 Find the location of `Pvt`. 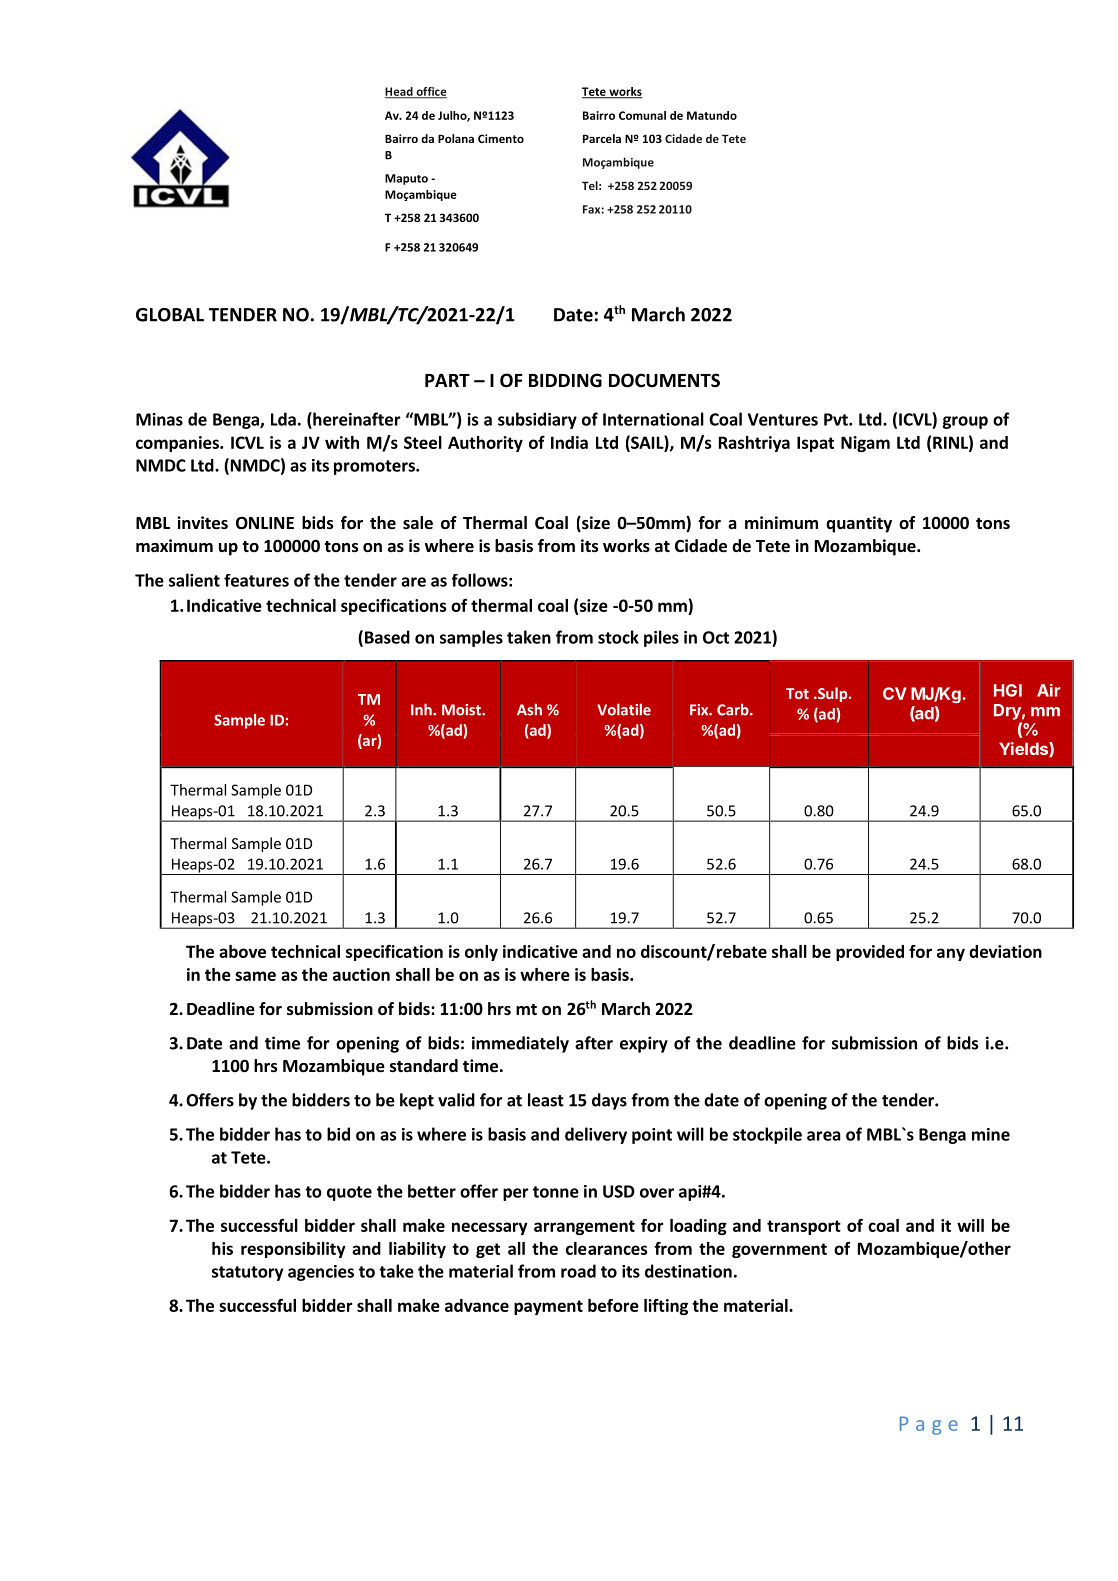

Pvt is located at coordinates (837, 419).
